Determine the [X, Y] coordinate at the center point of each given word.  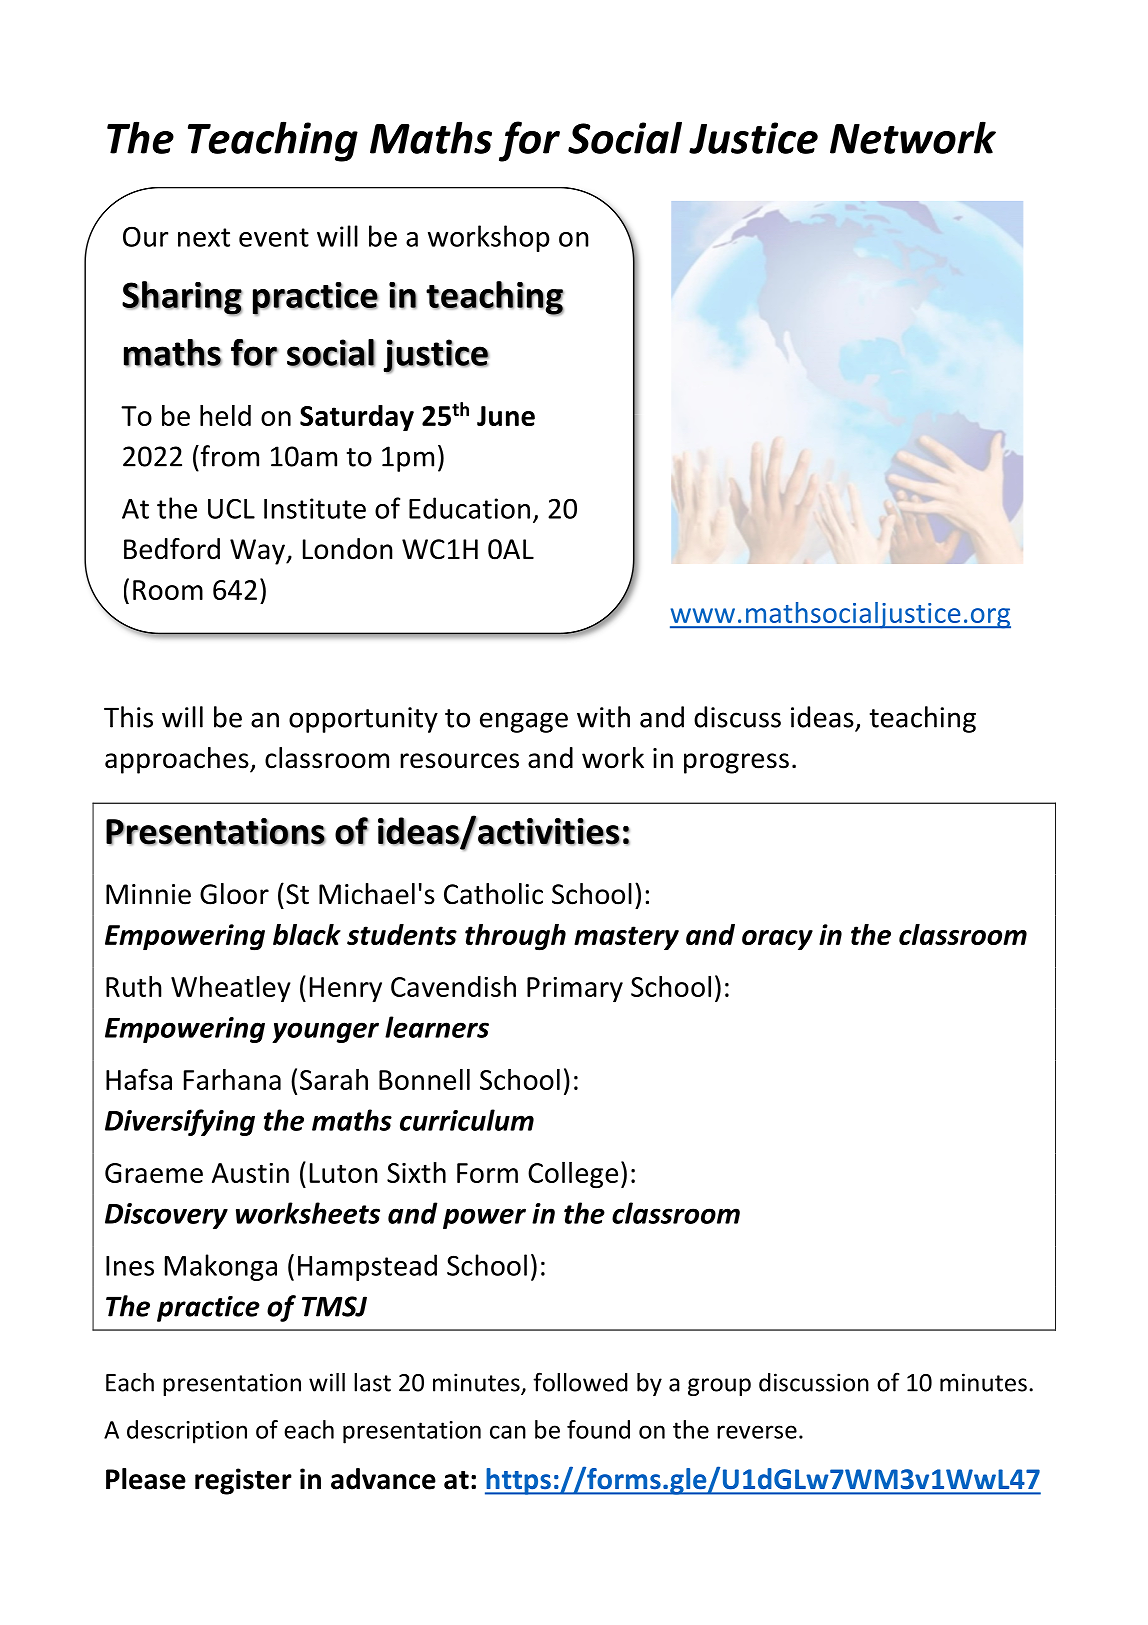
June [506, 416]
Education [469, 508]
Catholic [493, 894]
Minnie [148, 894]
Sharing [182, 298]
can [508, 1432]
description [187, 1432]
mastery [626, 938]
